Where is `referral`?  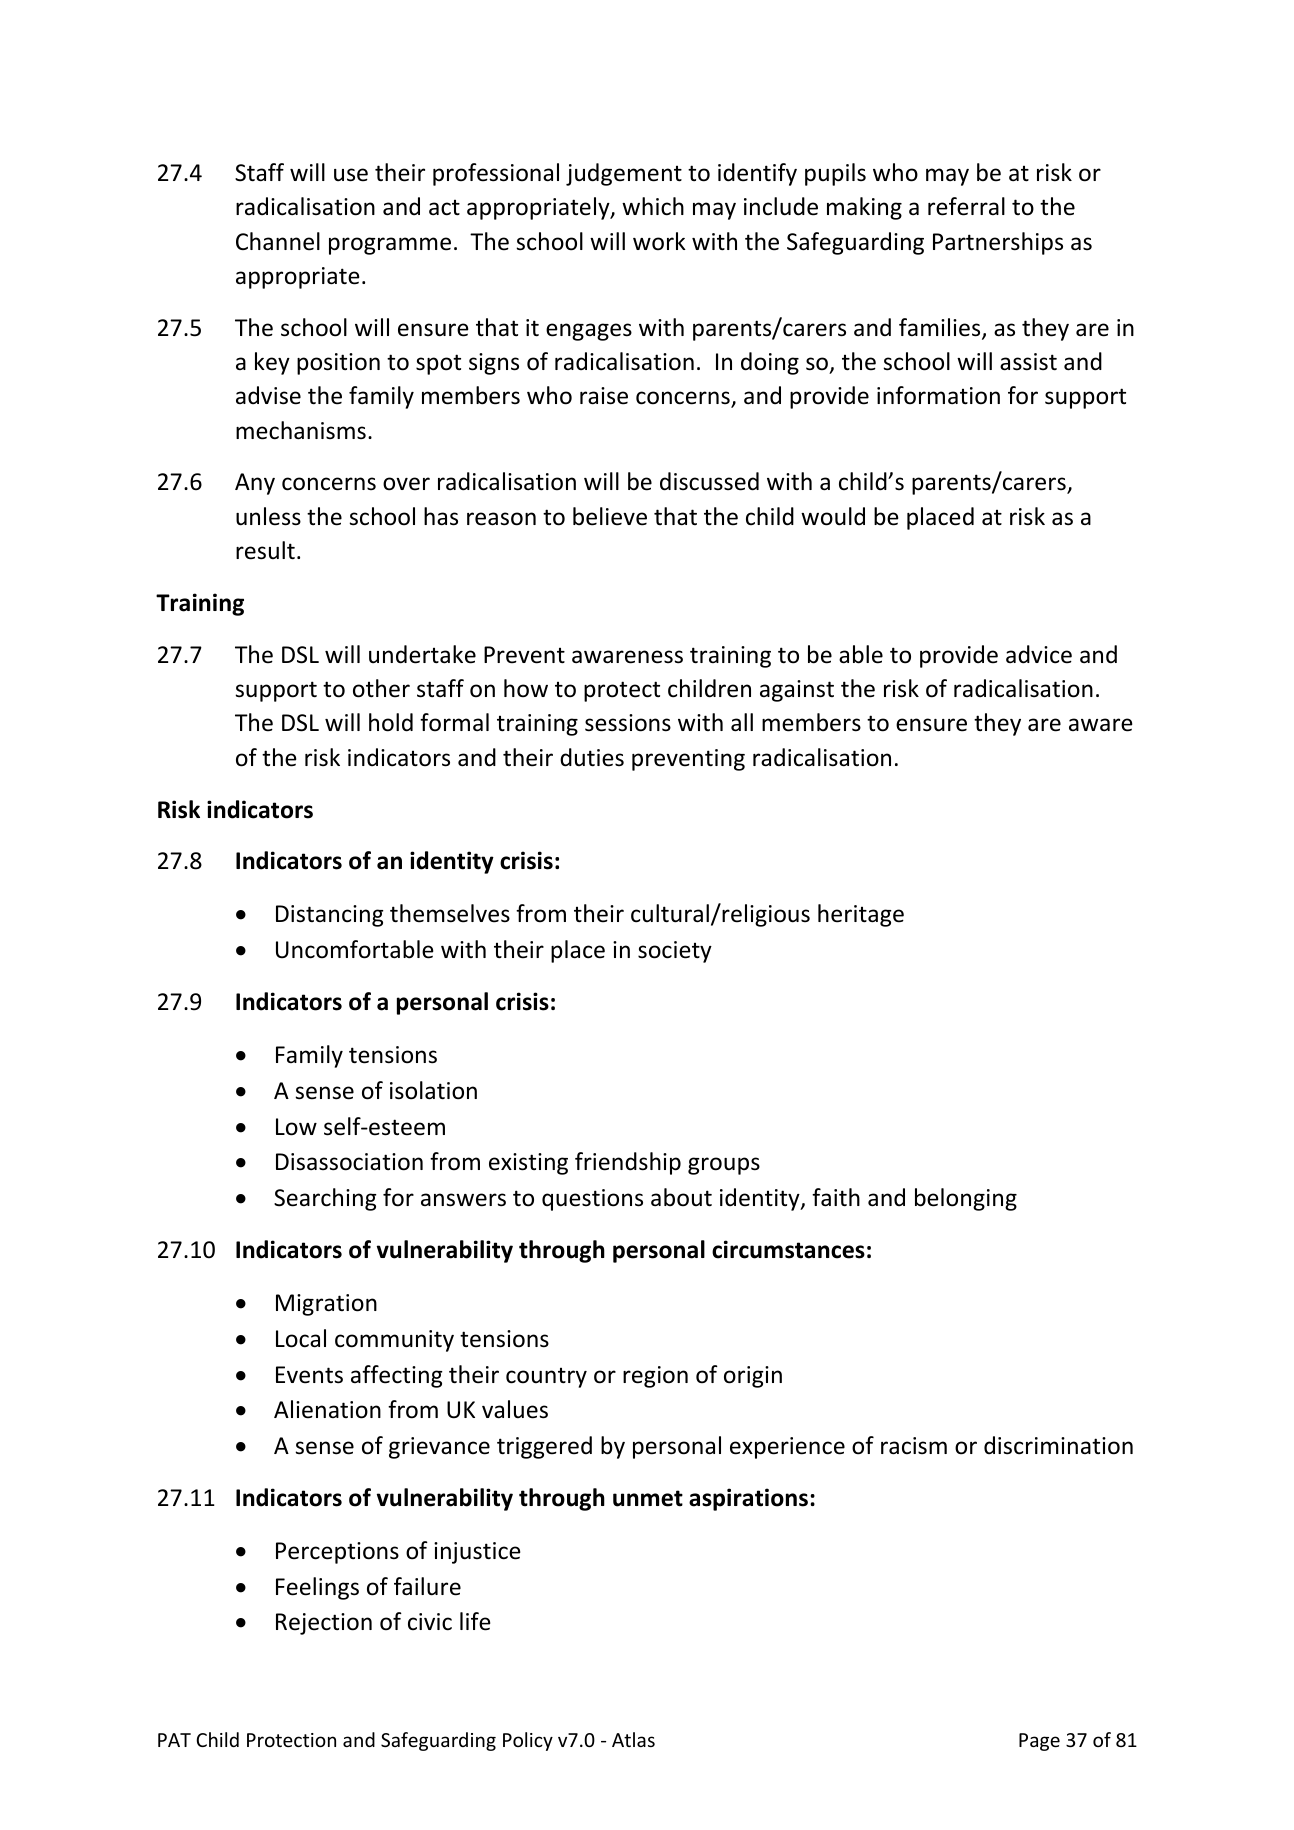
referral is located at coordinates (966, 206).
